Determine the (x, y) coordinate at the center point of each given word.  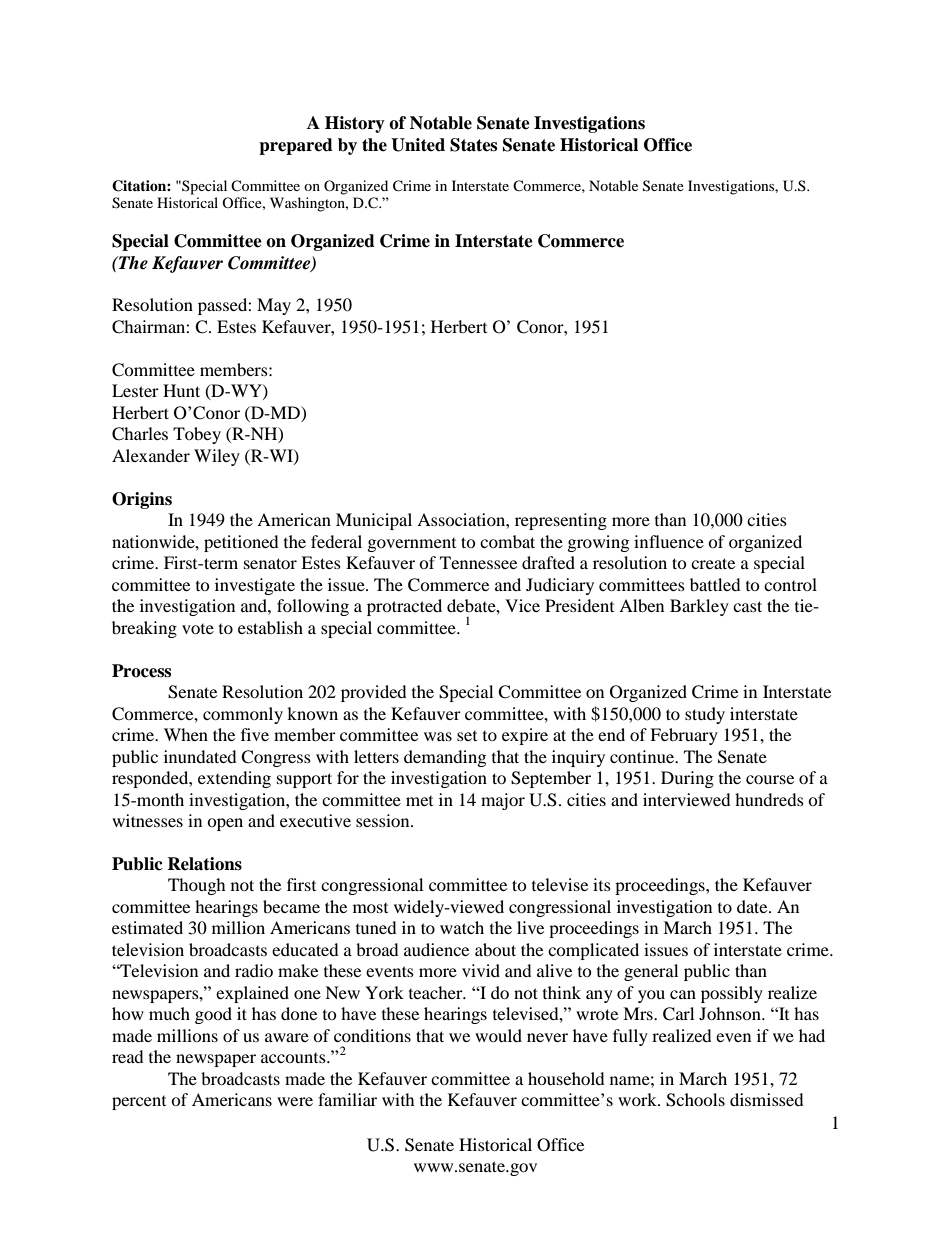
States (473, 145)
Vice (522, 605)
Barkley (699, 607)
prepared (296, 146)
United (418, 145)
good (213, 1015)
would (498, 1035)
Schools (695, 1100)
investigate (255, 586)
